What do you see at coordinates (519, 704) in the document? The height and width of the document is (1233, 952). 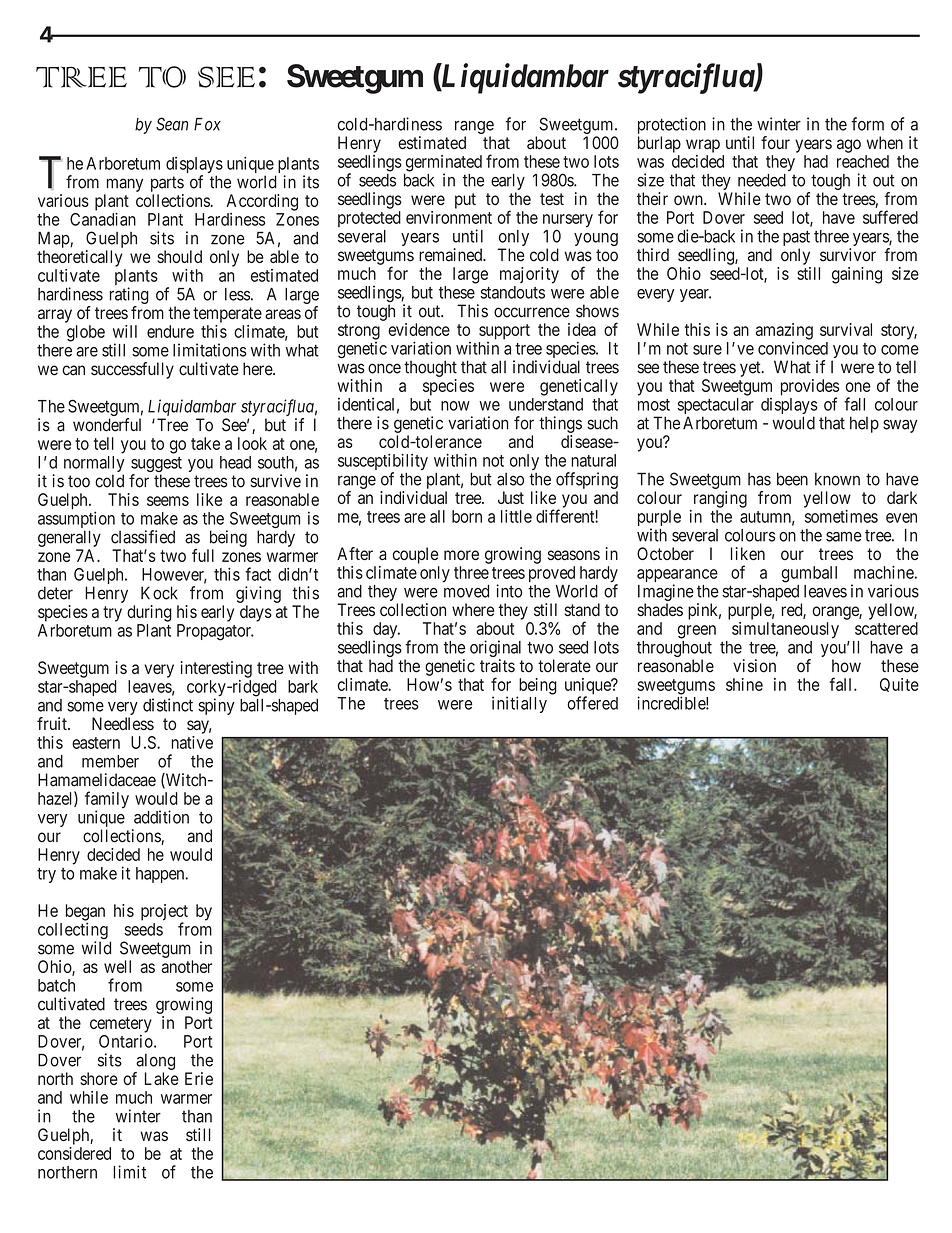 I see `initially` at bounding box center [519, 704].
